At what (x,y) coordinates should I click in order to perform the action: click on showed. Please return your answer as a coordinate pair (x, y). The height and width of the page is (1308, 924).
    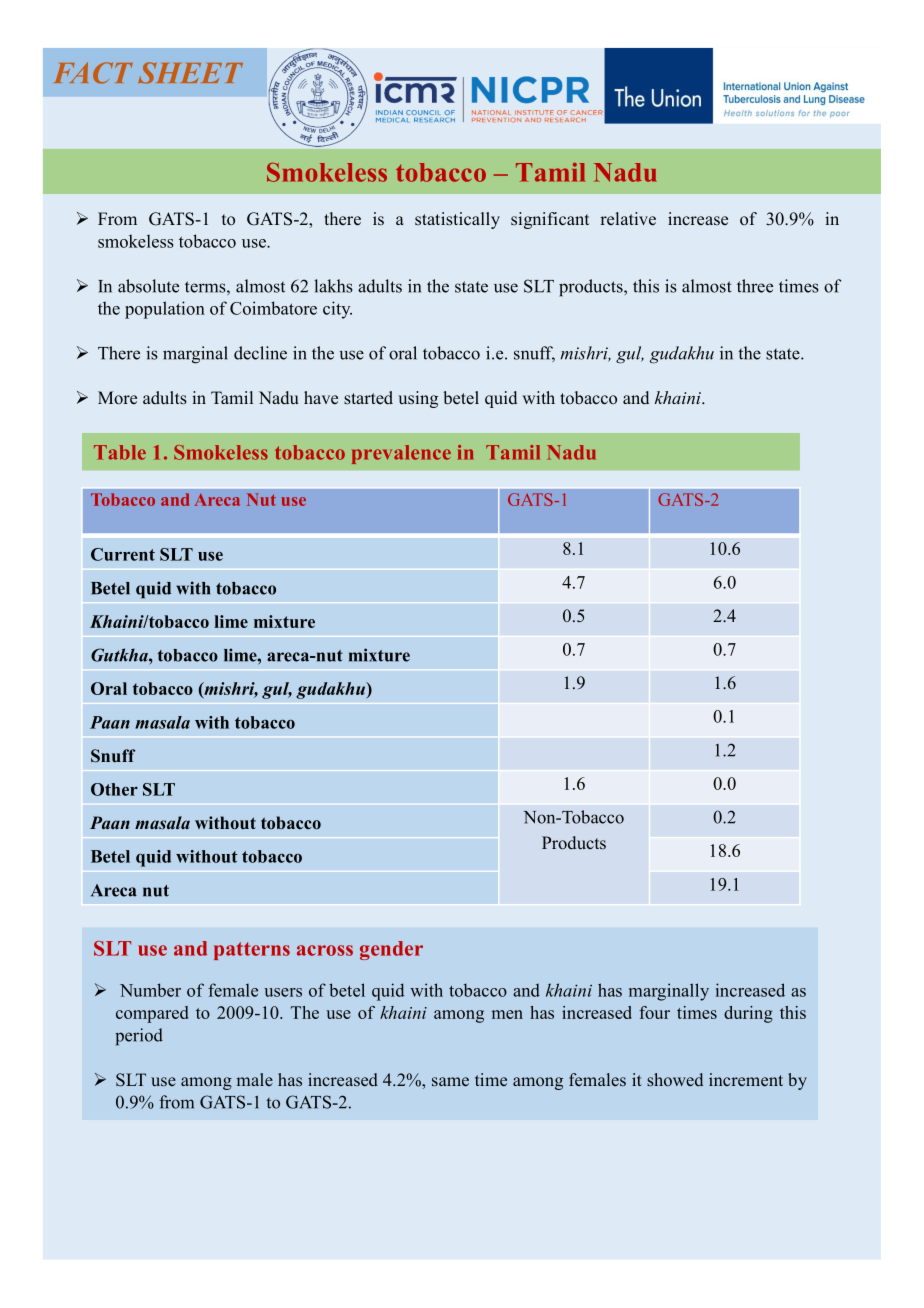
    Looking at the image, I should click on (675, 1079).
